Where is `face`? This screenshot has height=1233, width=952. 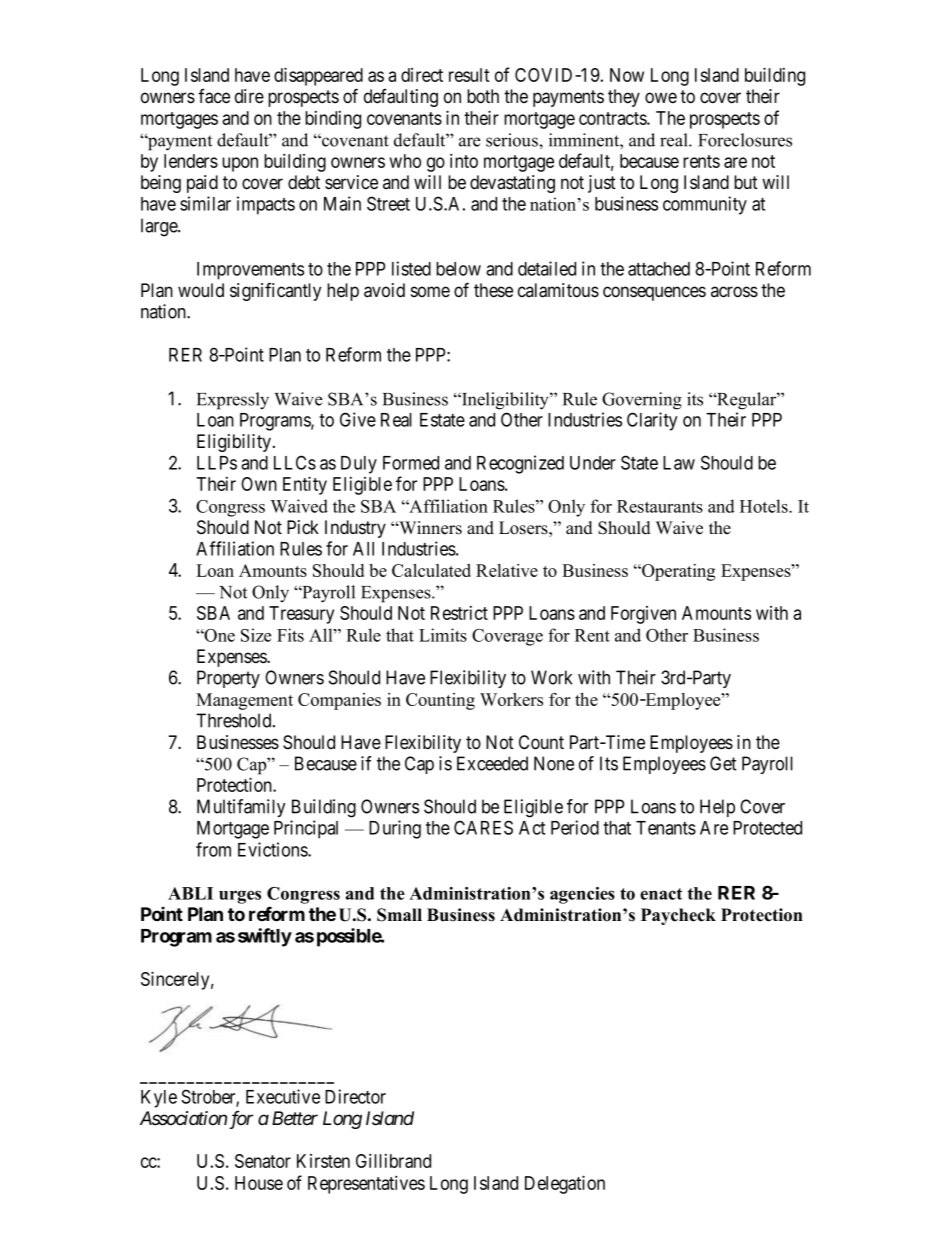 face is located at coordinates (214, 96).
